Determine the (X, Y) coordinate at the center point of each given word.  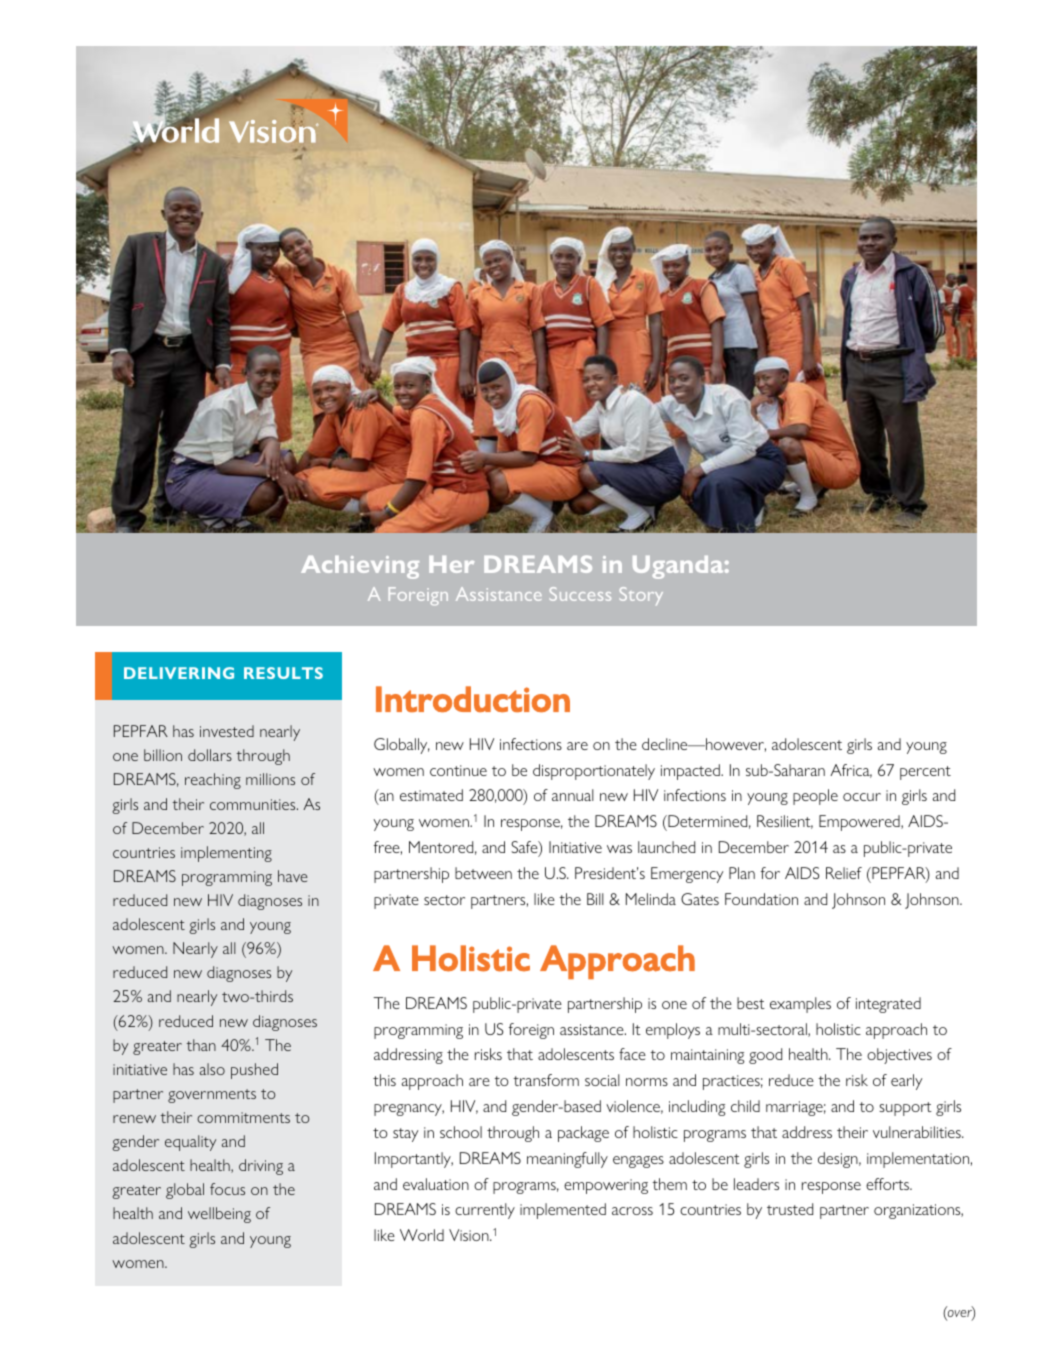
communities (254, 804)
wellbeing (219, 1215)
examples (800, 1005)
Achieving (360, 567)
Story (641, 596)
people (815, 797)
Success (580, 594)
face (632, 1054)
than (201, 1045)
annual (573, 795)
